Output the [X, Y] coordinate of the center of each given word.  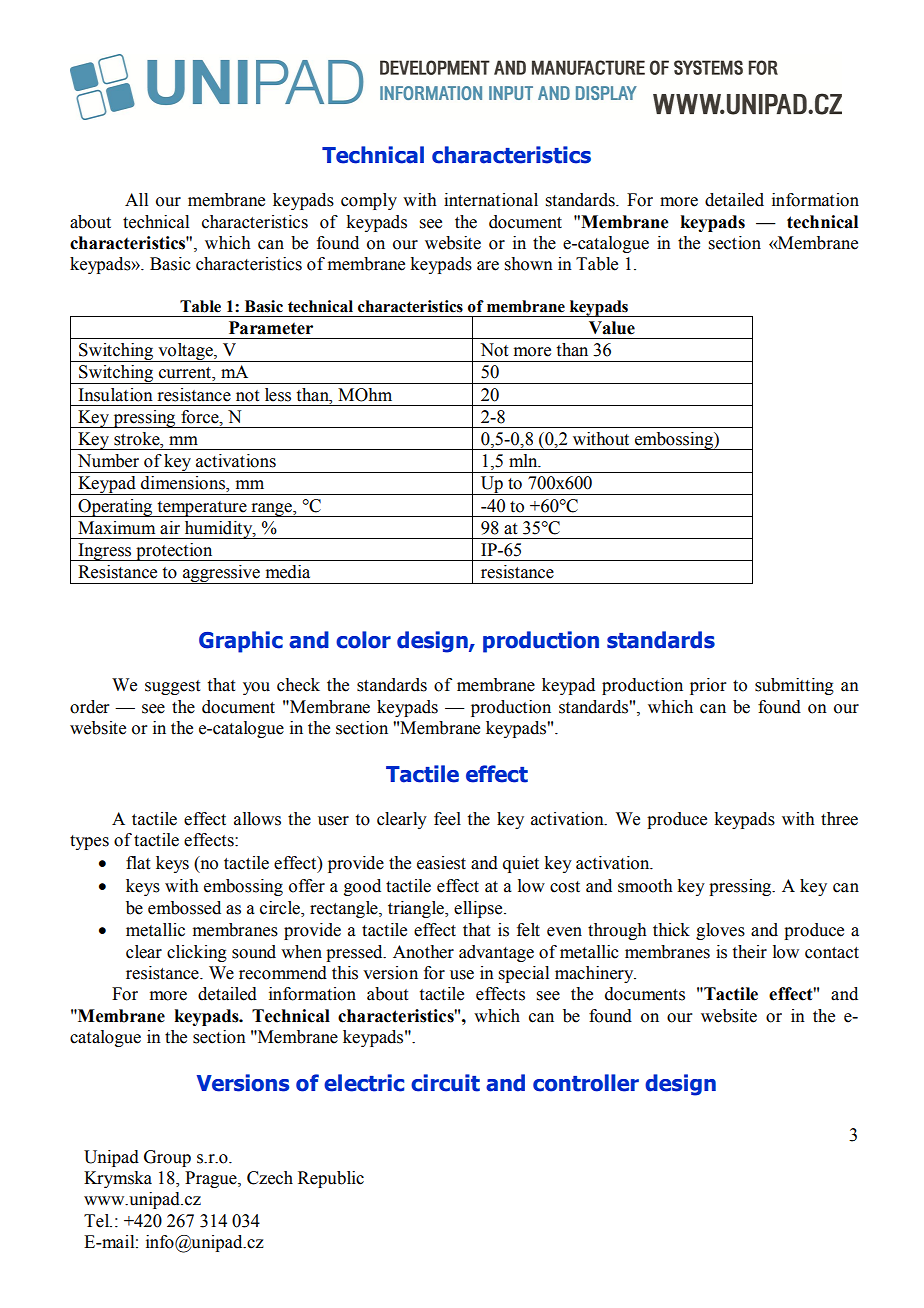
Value [612, 328]
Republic [331, 1179]
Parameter [271, 328]
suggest [172, 687]
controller [586, 1083]
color [363, 640]
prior [708, 686]
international [491, 200]
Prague [212, 1179]
